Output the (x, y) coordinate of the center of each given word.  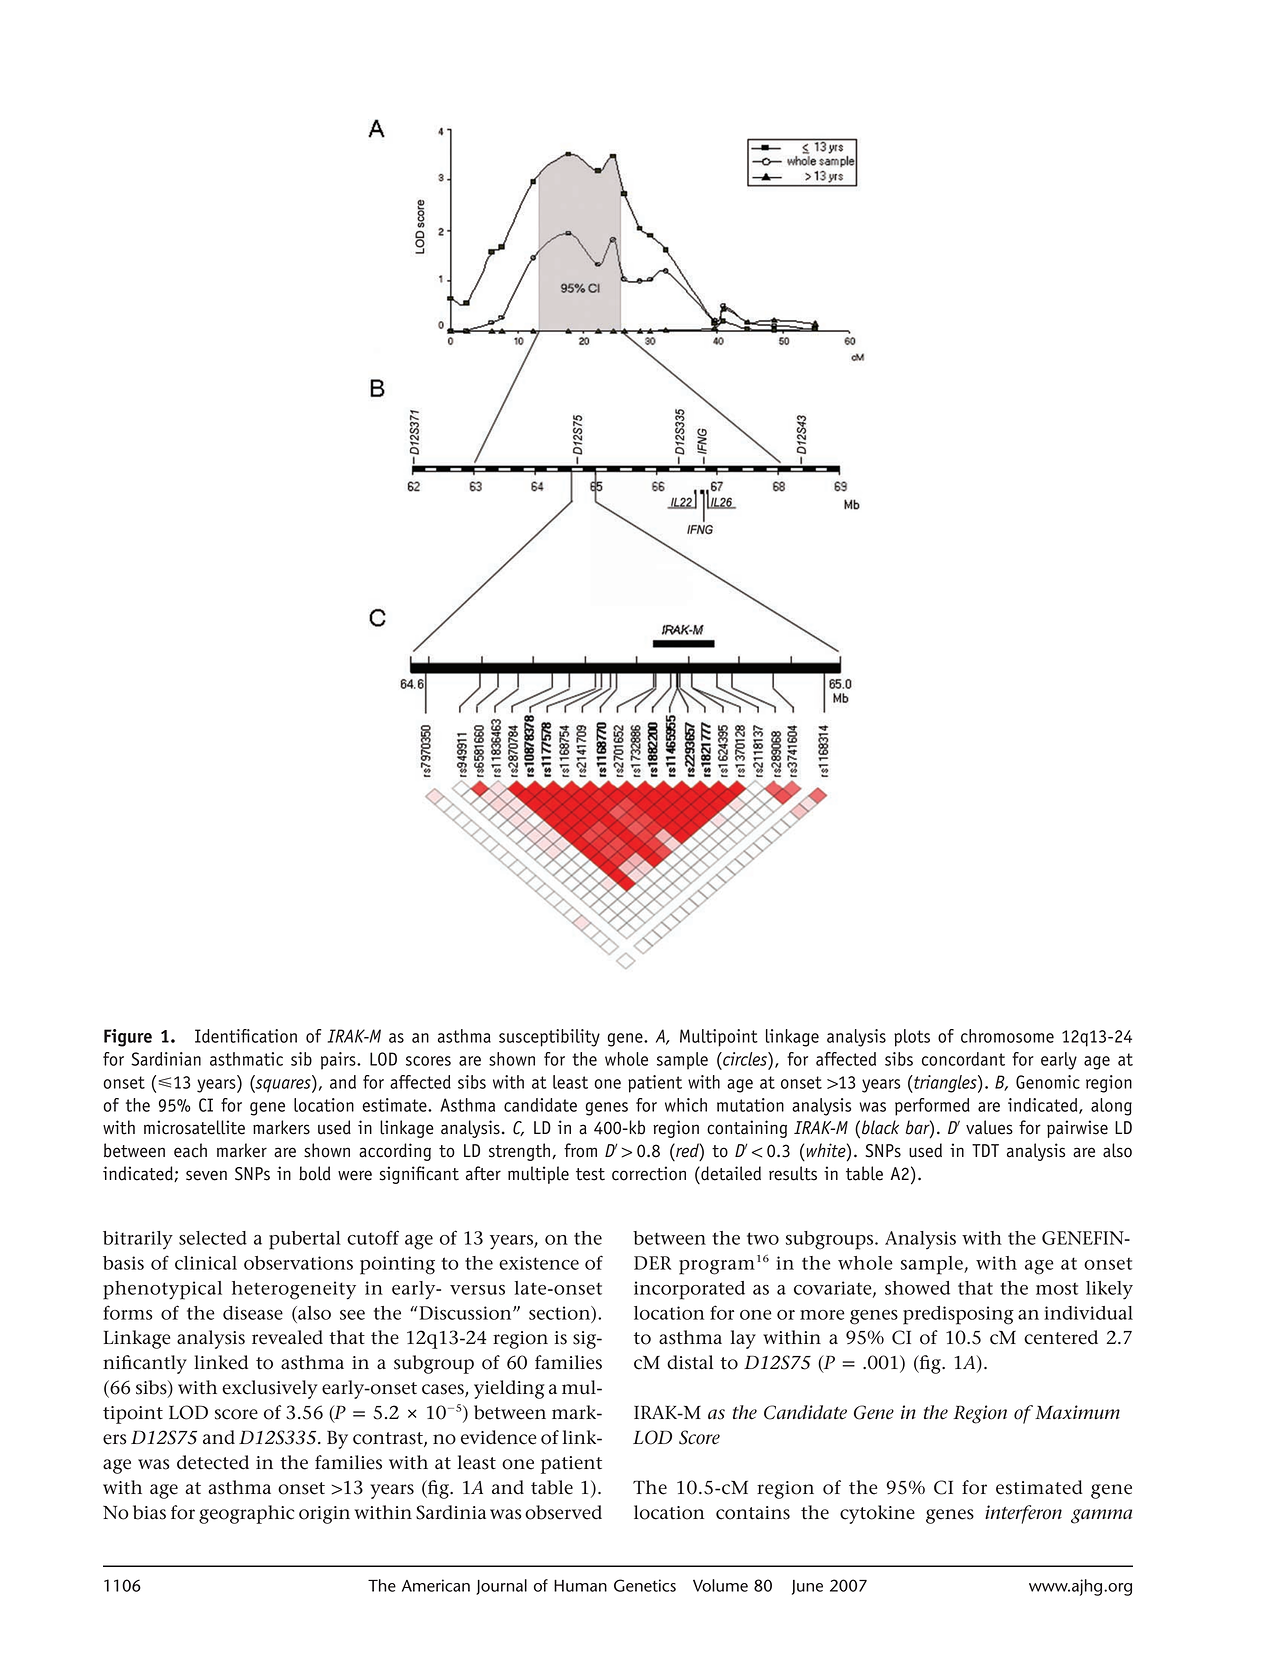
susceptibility (549, 1038)
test (590, 1174)
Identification (246, 1036)
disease (253, 1313)
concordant (963, 1059)
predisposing (958, 1315)
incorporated (689, 1290)
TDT (985, 1150)
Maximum (1077, 1412)
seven (206, 1175)
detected (213, 1462)
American (436, 1585)
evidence (498, 1437)
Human (580, 1586)
